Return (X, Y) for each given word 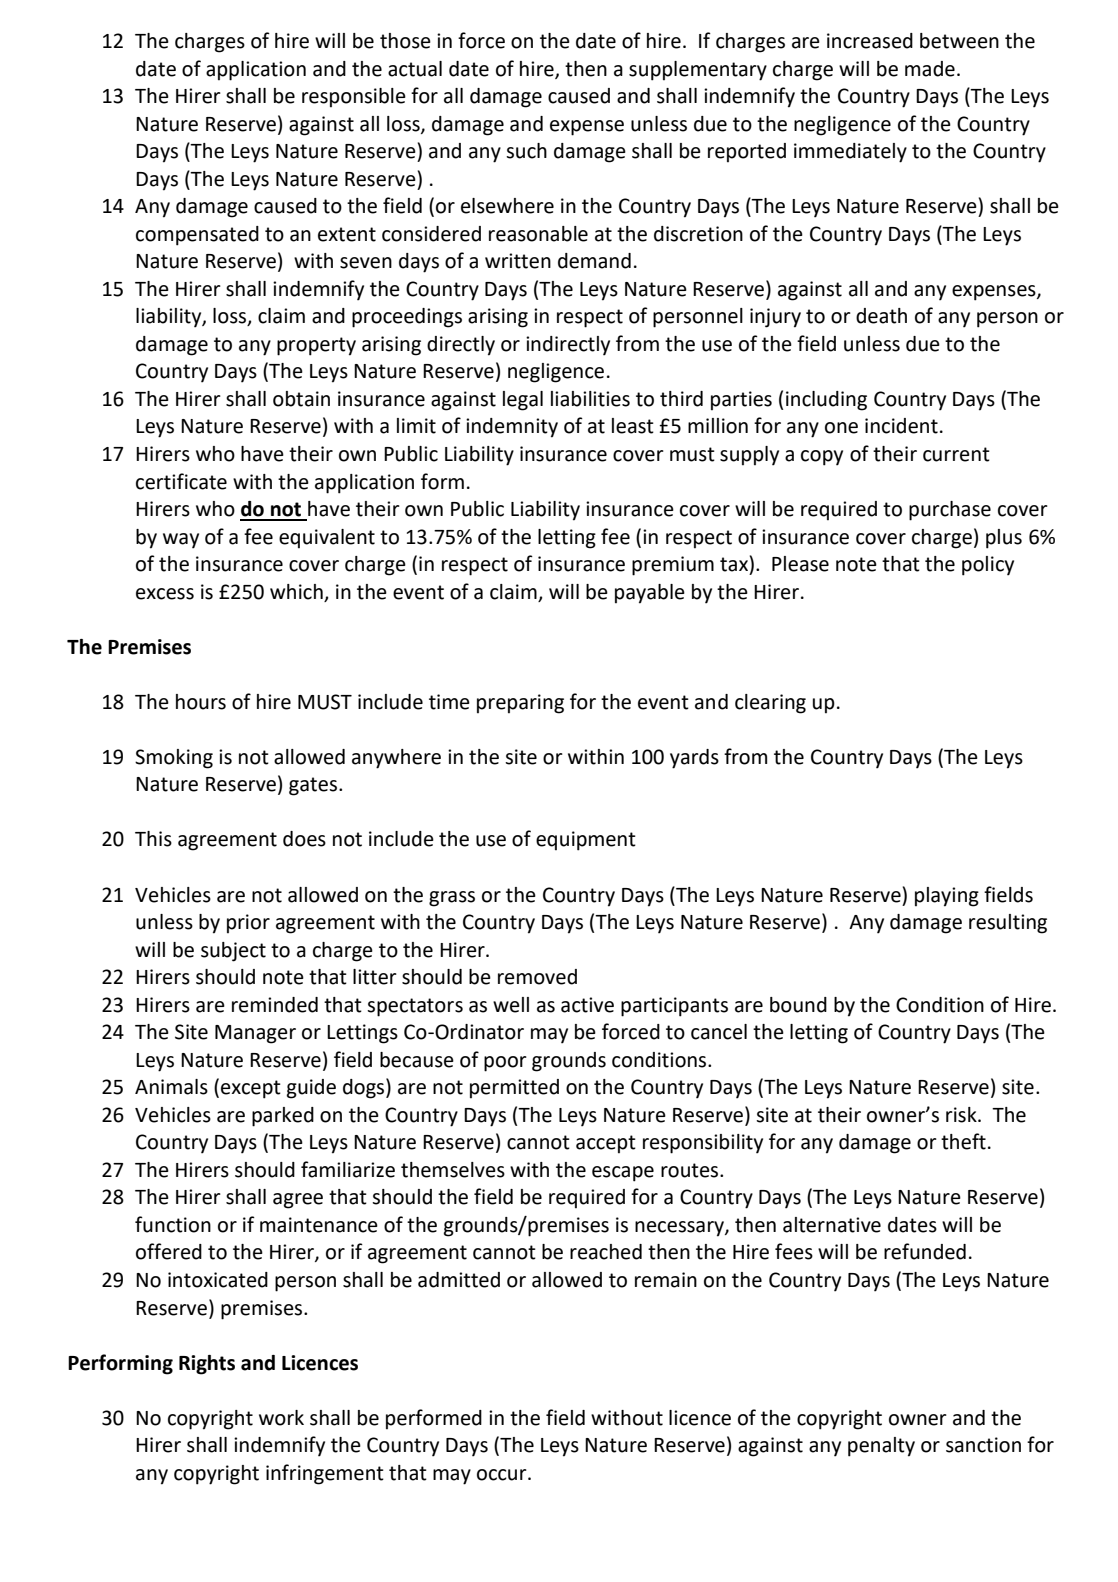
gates (314, 786)
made (930, 69)
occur (503, 1475)
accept (606, 1144)
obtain (301, 399)
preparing (520, 704)
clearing (770, 704)
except (251, 1089)
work (281, 1418)
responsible (354, 98)
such (526, 151)
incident (901, 426)
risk (962, 1115)
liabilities (590, 399)
